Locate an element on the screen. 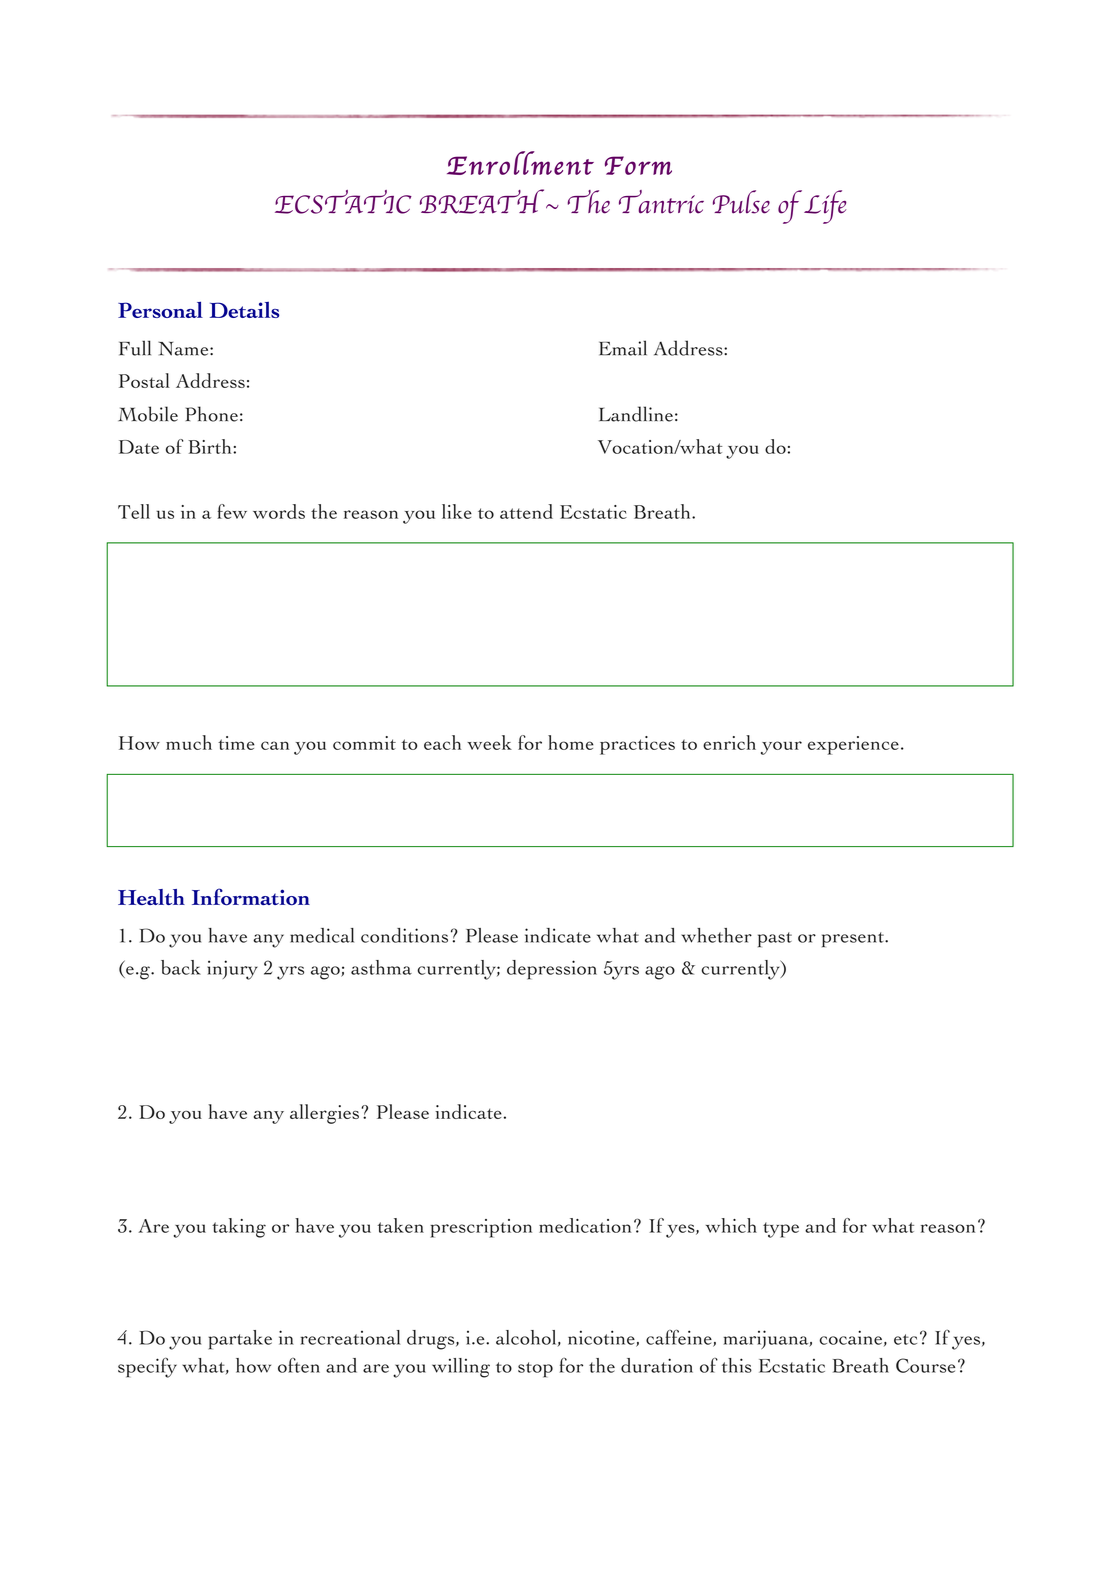 The height and width of the screenshot is (1583, 1120). experience is located at coordinates (853, 745).
